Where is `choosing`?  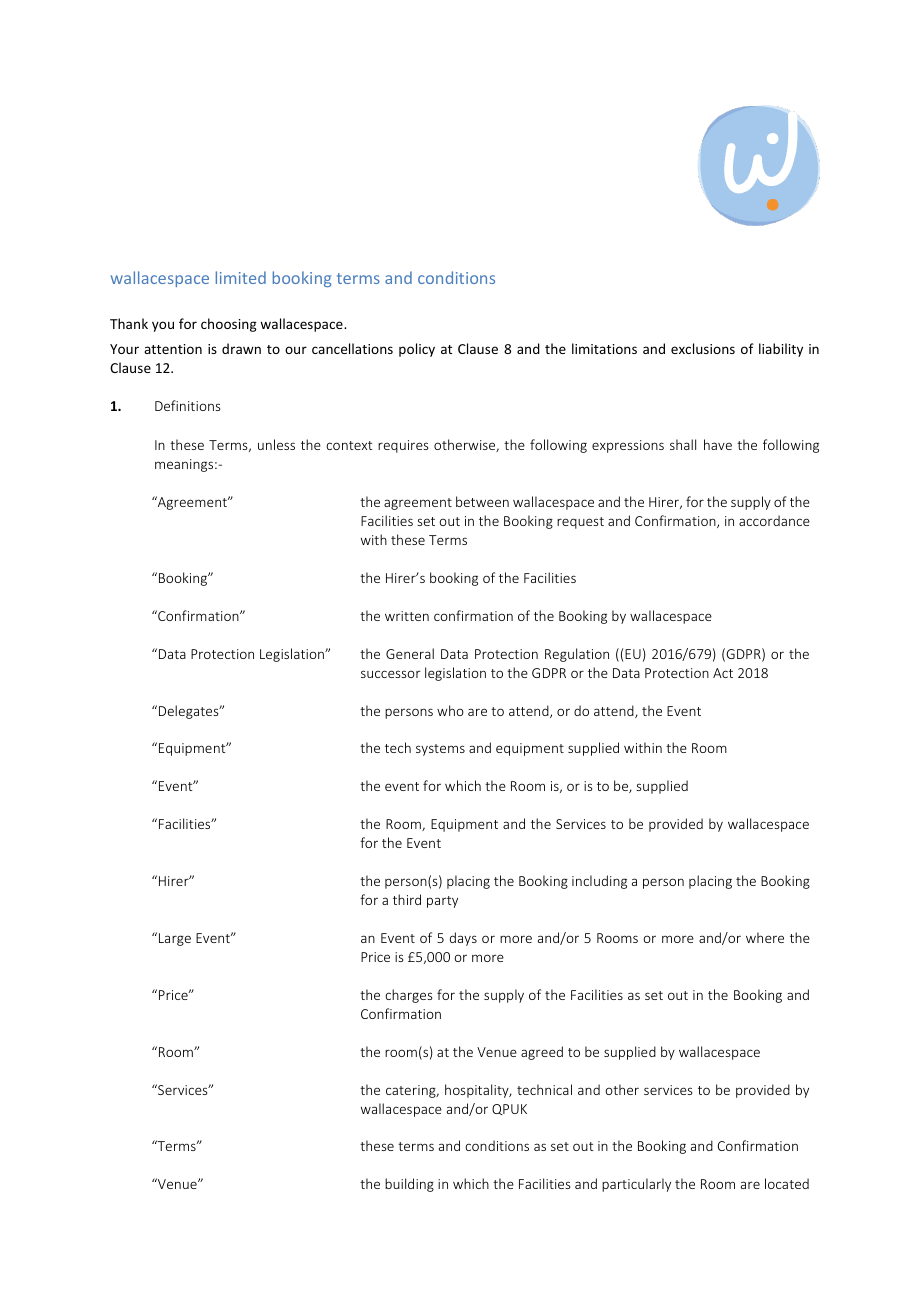 choosing is located at coordinates (229, 325).
